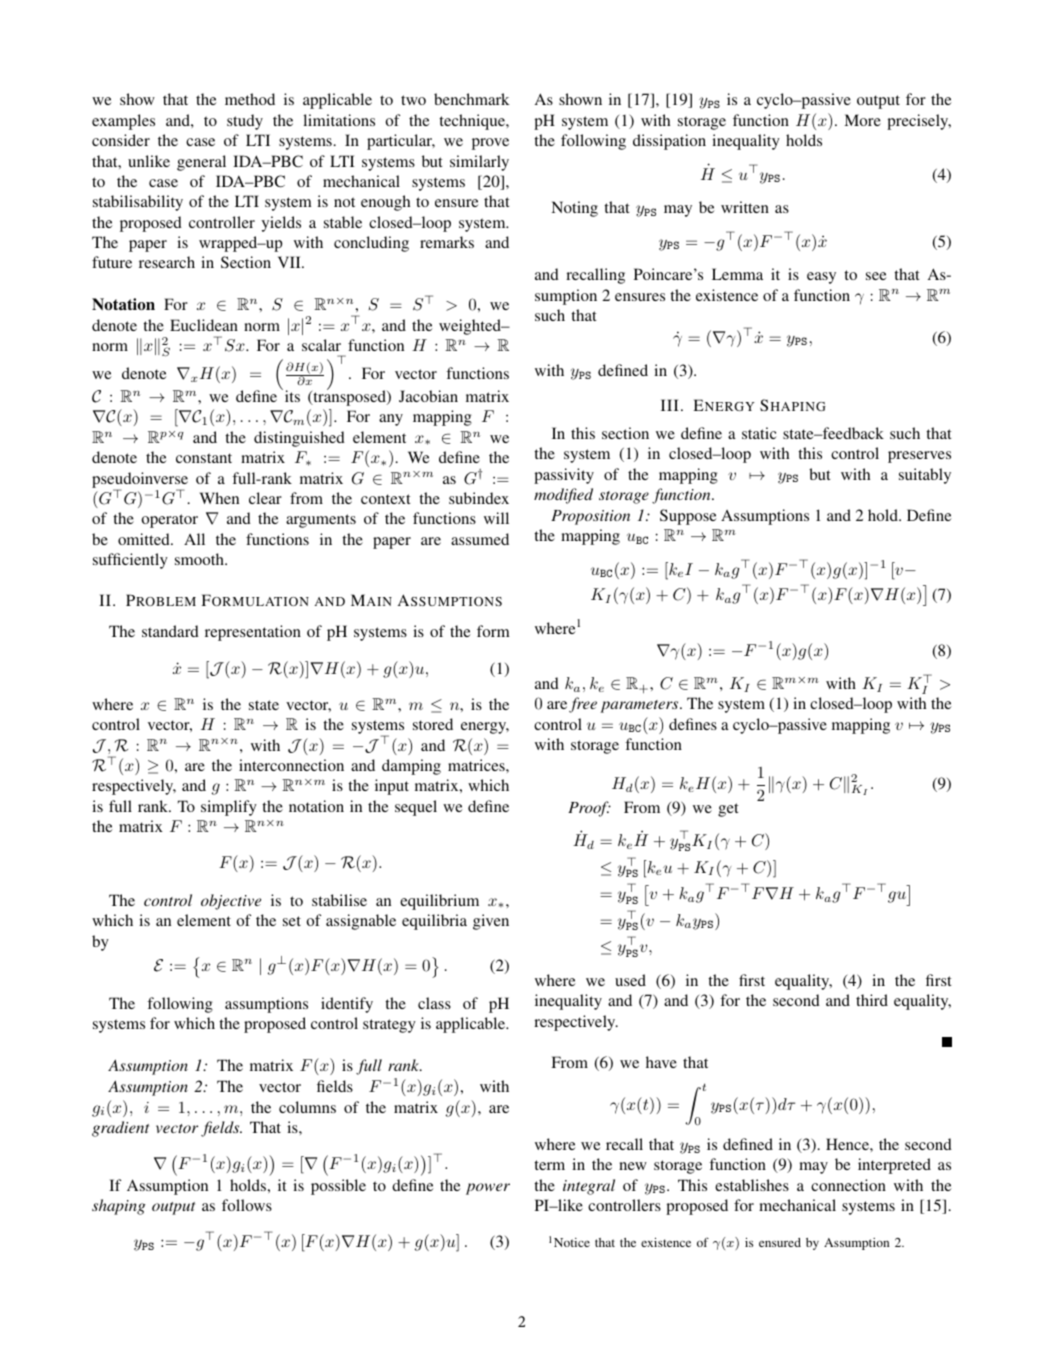 The image size is (1044, 1351). Describe the element at coordinates (291, 395) in the document. I see `its` at that location.
